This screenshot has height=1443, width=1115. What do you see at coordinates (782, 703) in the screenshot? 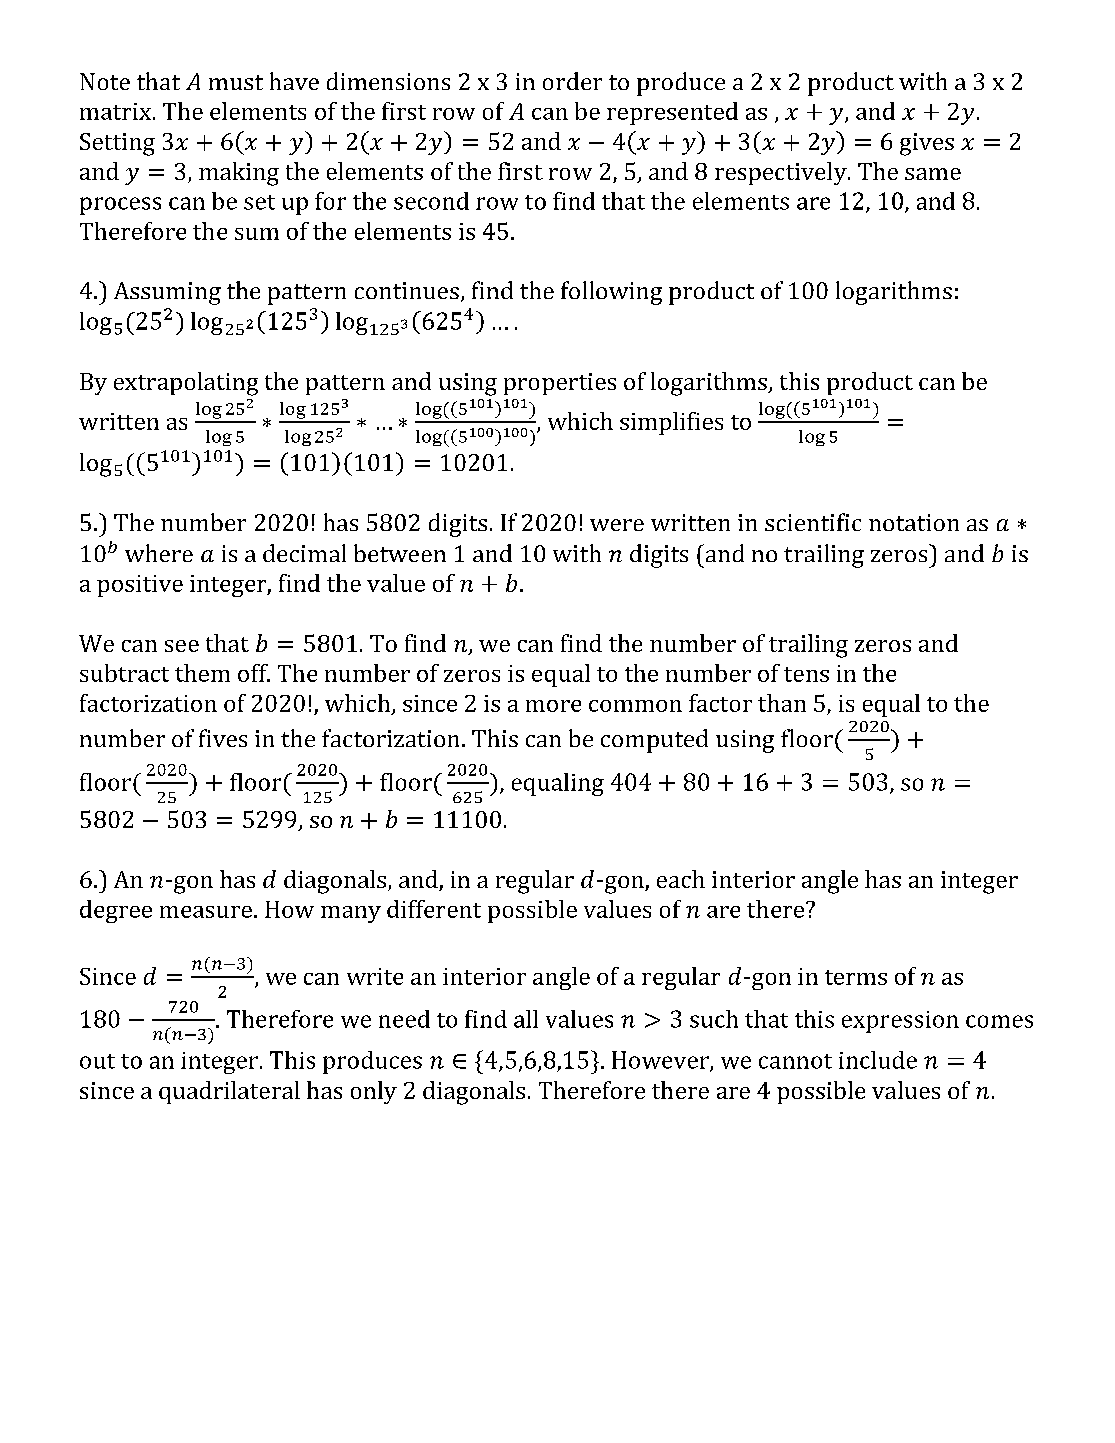
I see `than` at bounding box center [782, 703].
